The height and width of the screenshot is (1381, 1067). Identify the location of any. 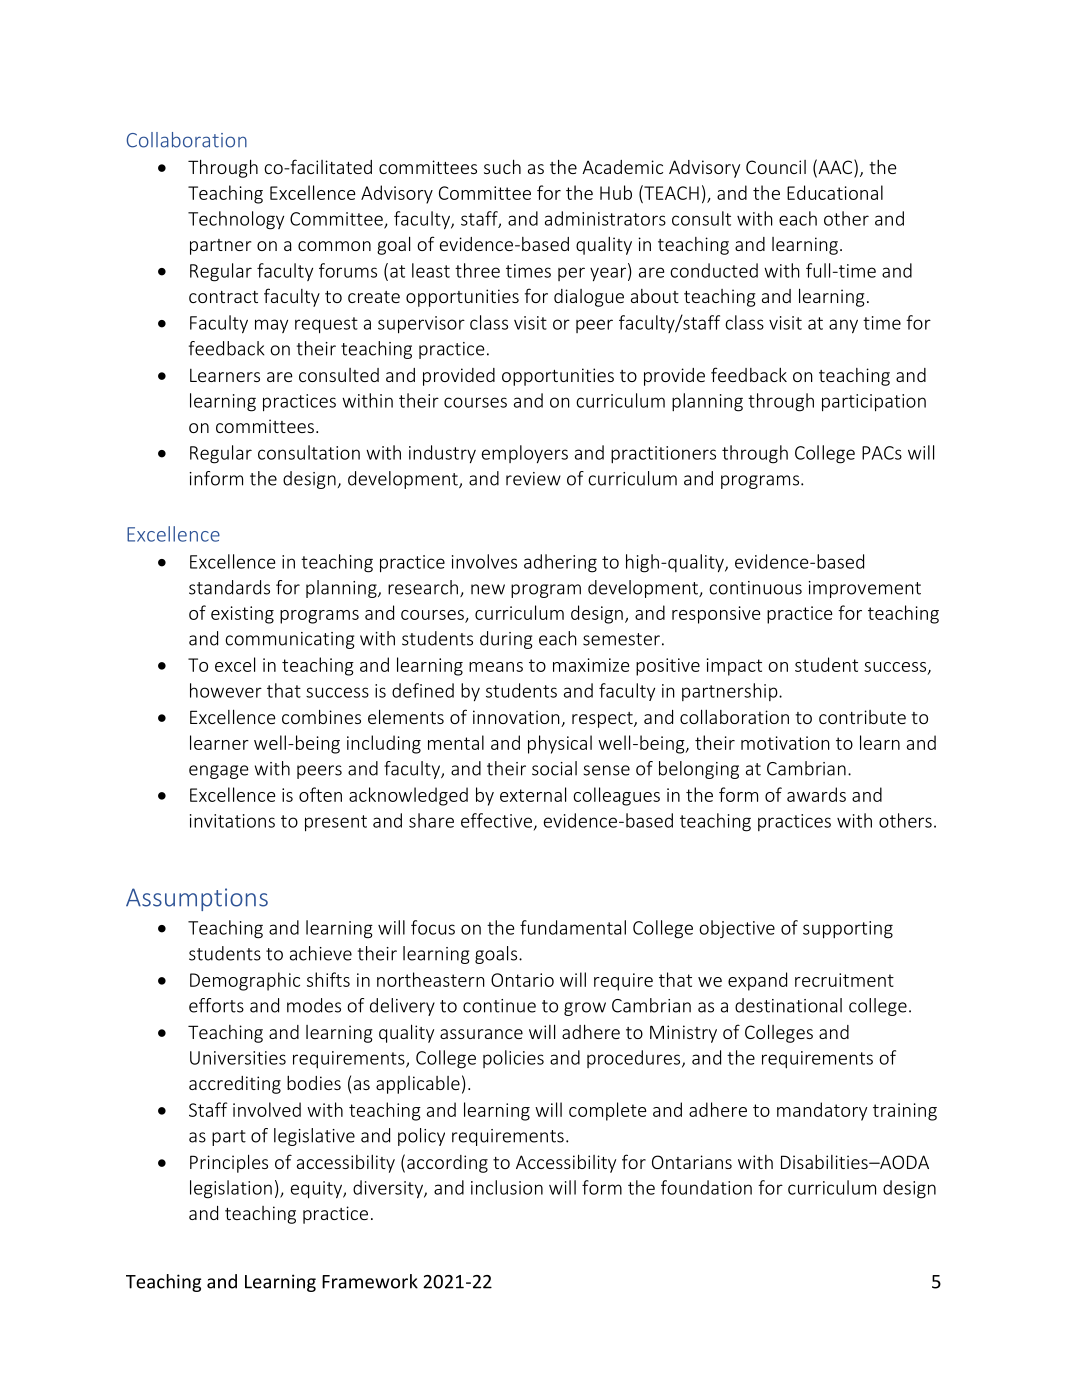
(843, 326).
